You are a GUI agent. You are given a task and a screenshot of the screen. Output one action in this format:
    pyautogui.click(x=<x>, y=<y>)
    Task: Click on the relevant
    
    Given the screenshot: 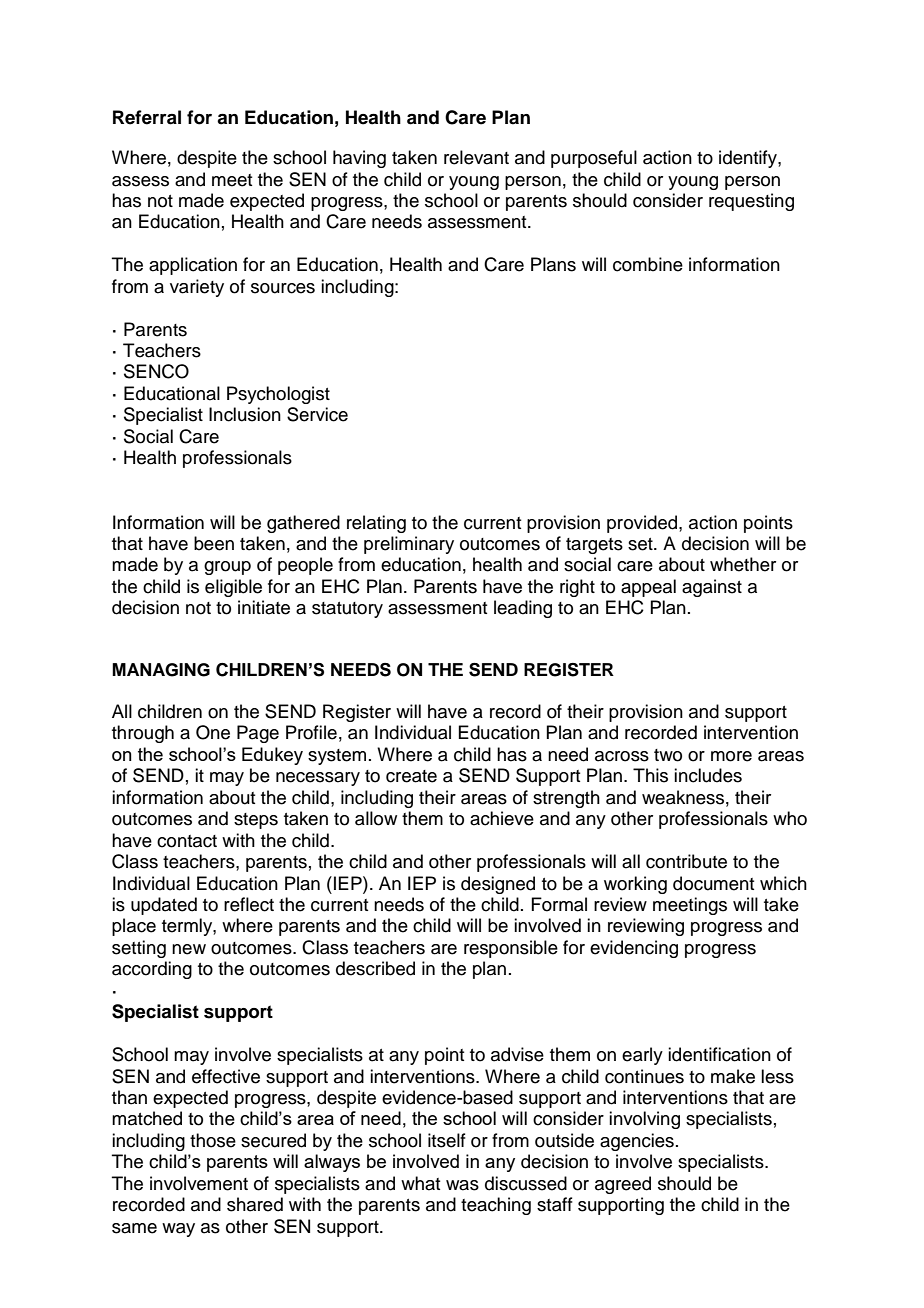 What is the action you would take?
    pyautogui.click(x=476, y=157)
